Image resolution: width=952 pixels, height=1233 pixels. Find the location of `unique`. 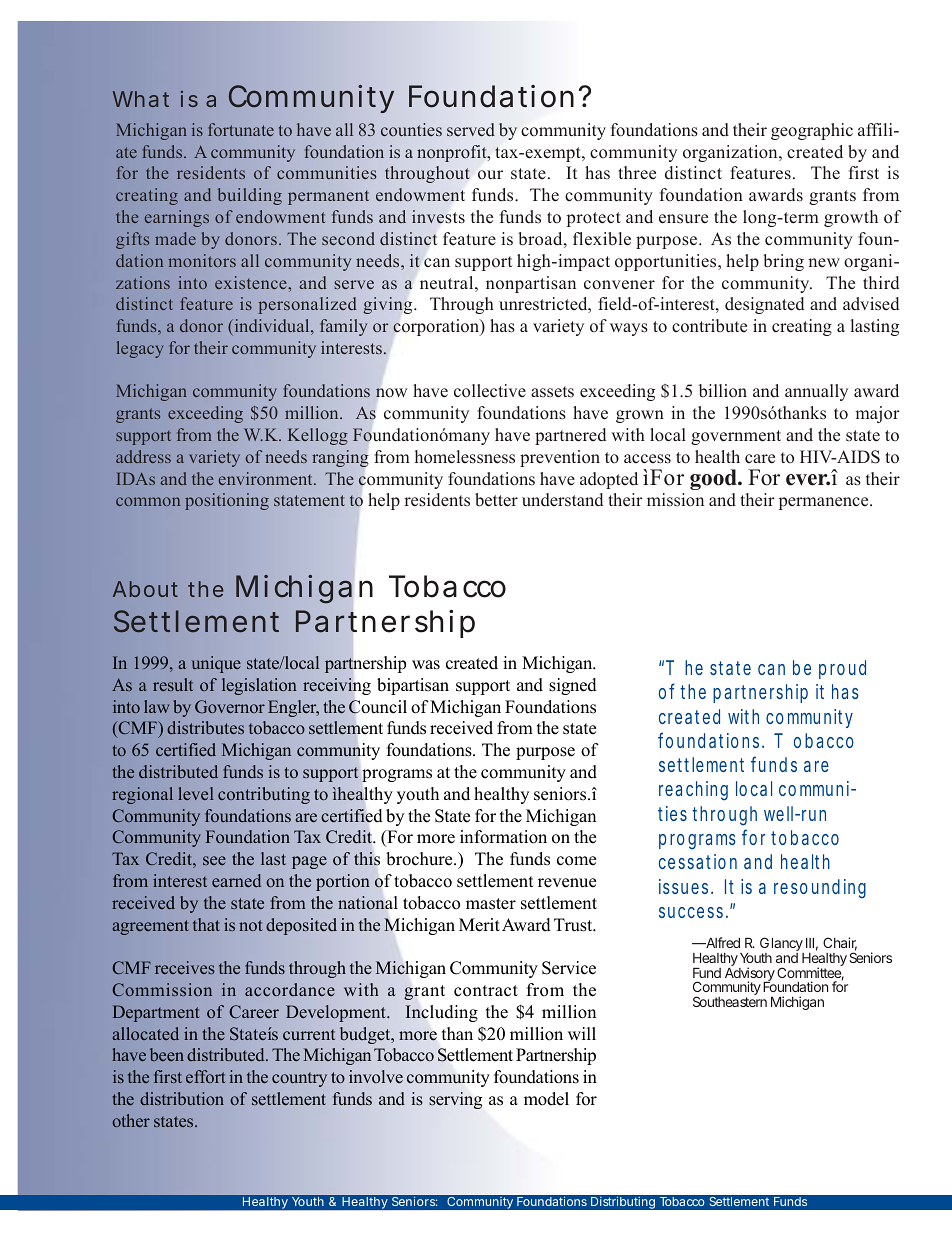

unique is located at coordinates (216, 664).
